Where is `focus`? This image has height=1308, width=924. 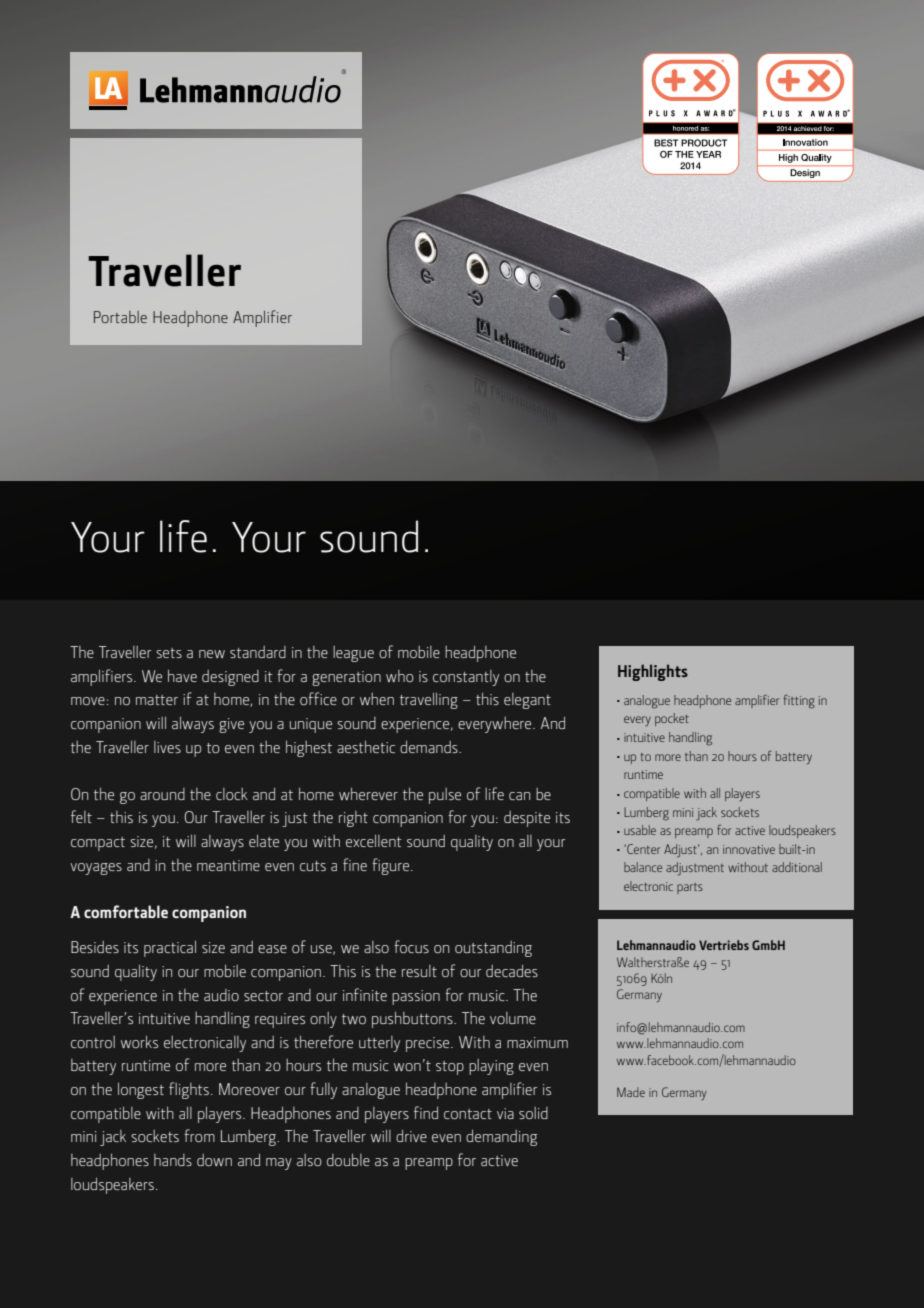 focus is located at coordinates (411, 946).
